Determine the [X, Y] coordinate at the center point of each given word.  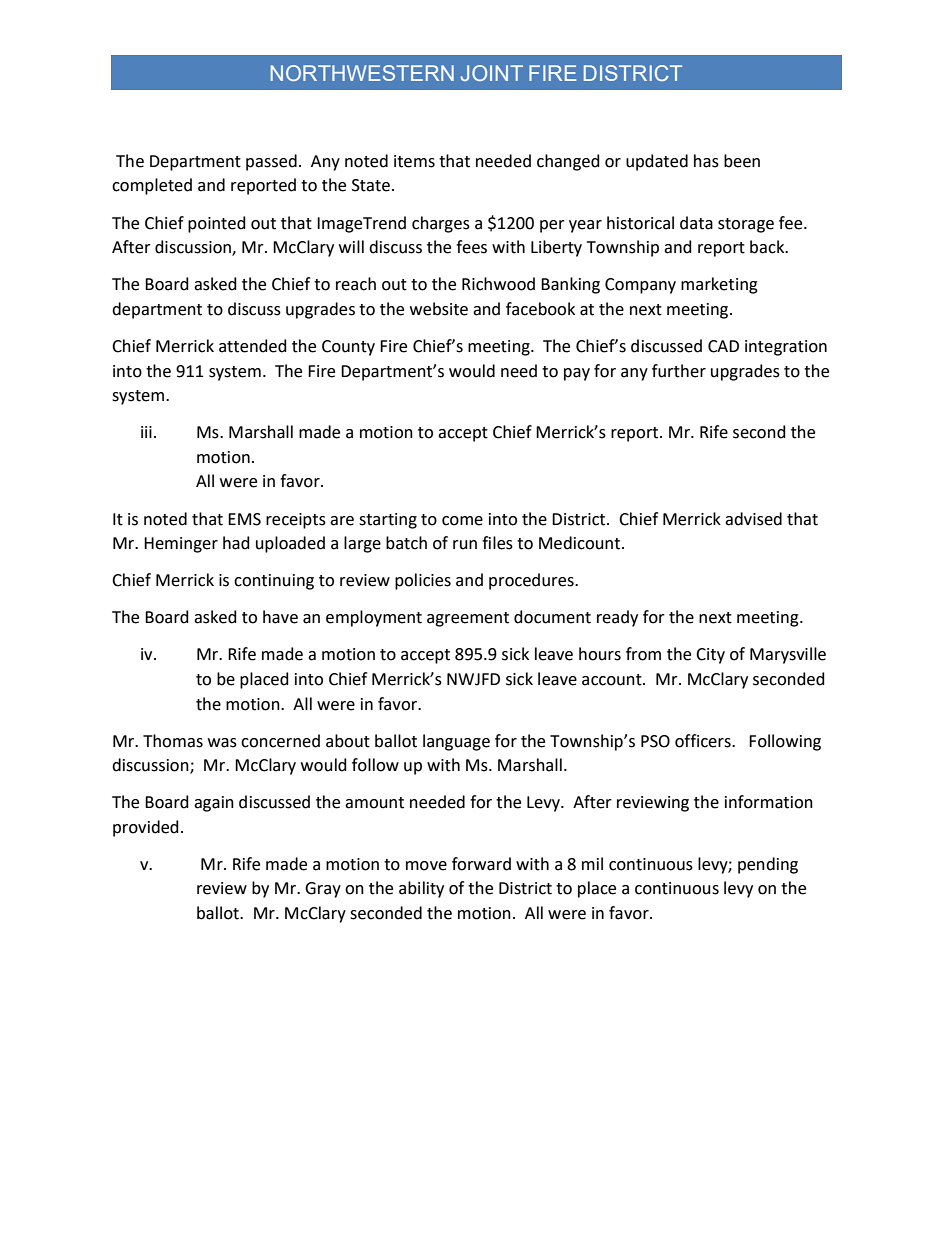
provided [146, 828]
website [439, 309]
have [280, 617]
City [710, 656]
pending [768, 865]
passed [271, 162]
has [706, 161]
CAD [723, 346]
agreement [468, 619]
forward [481, 864]
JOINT [492, 73]
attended [253, 346]
